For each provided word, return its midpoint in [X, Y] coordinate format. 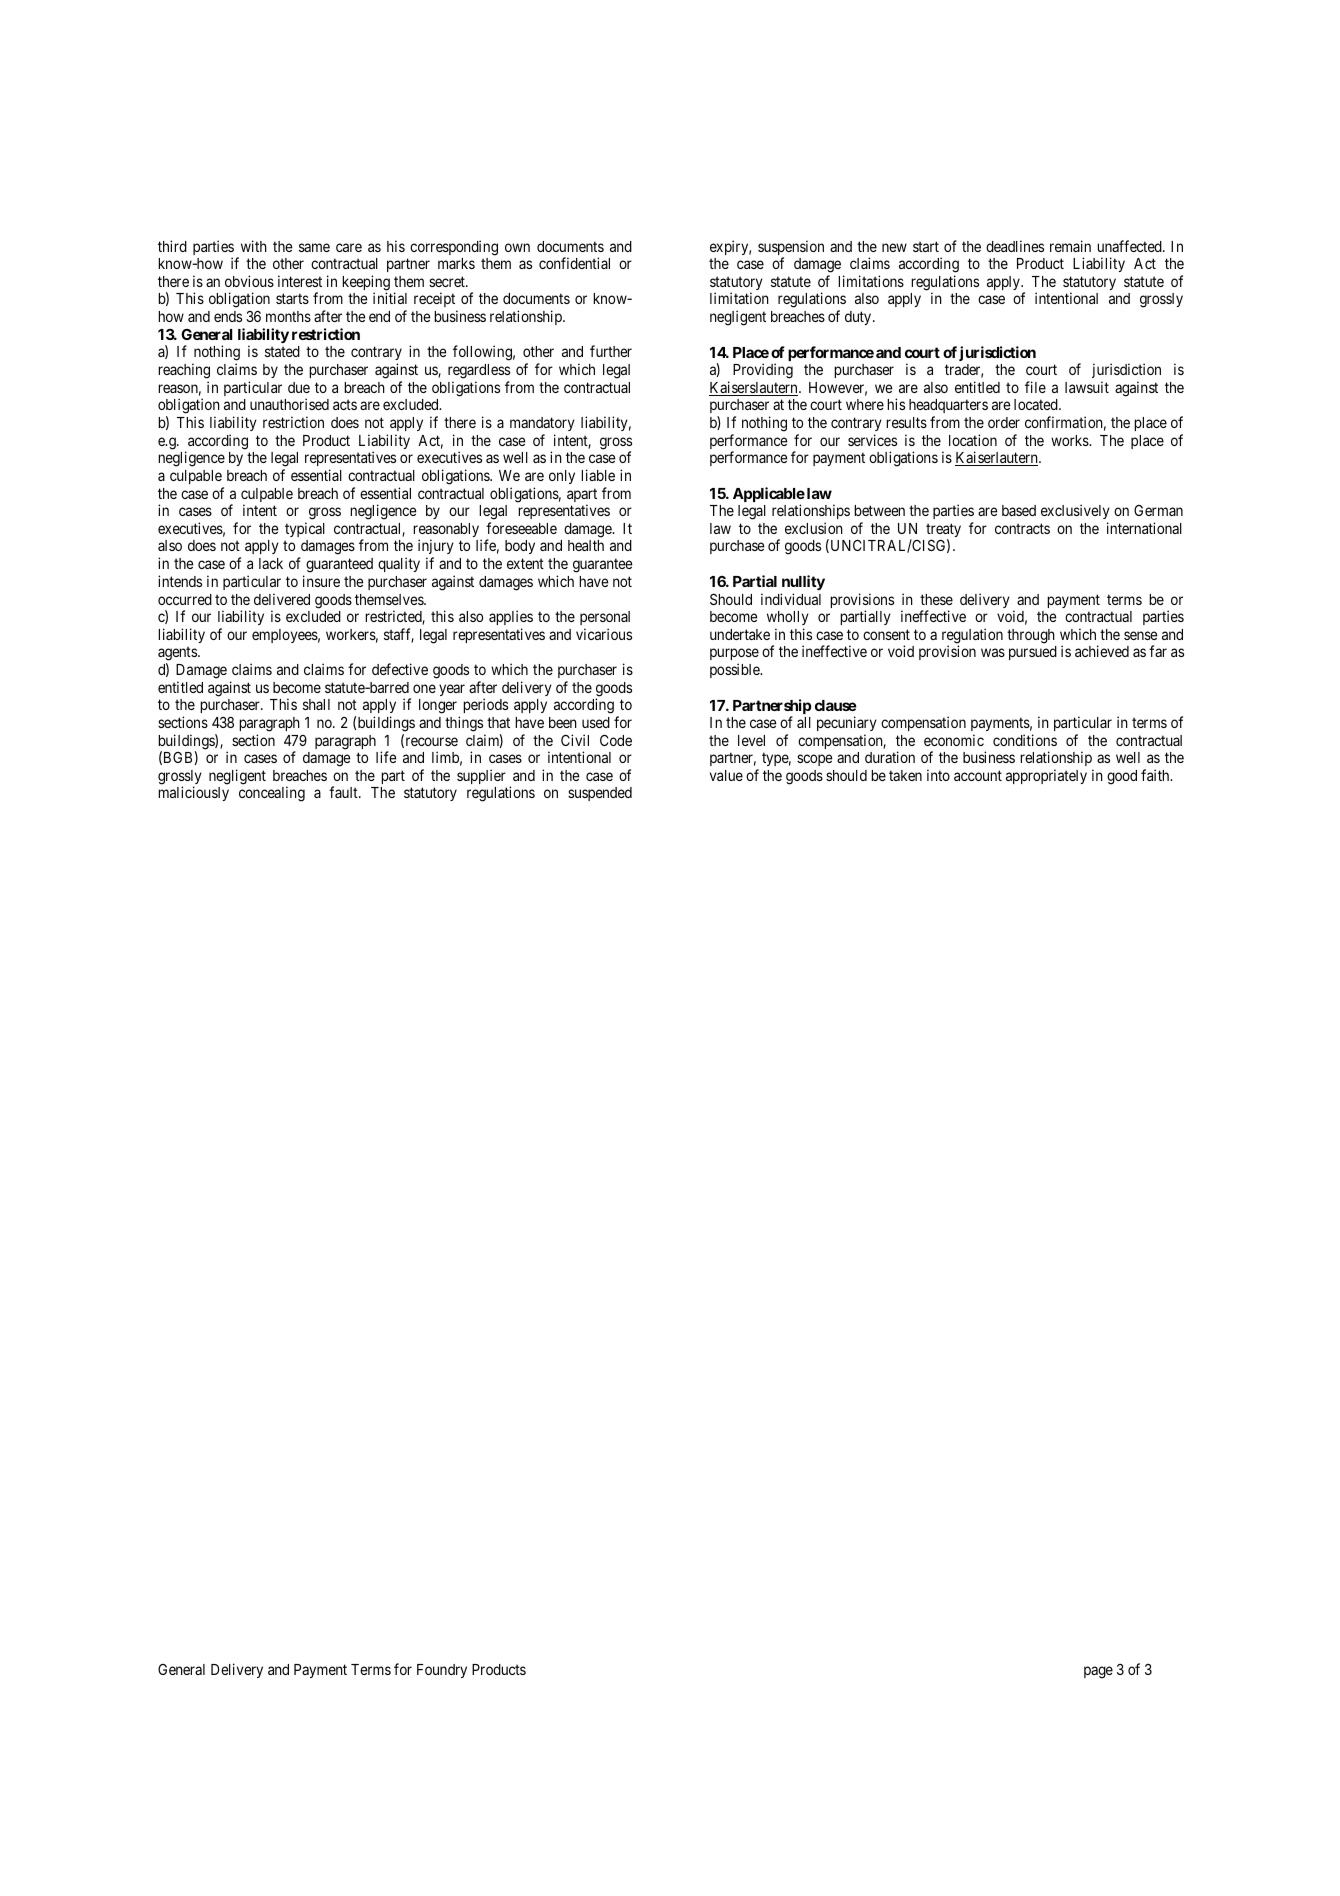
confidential [574, 263]
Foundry [442, 1671]
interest [300, 281]
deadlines [1015, 246]
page [1098, 1672]
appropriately [1046, 776]
